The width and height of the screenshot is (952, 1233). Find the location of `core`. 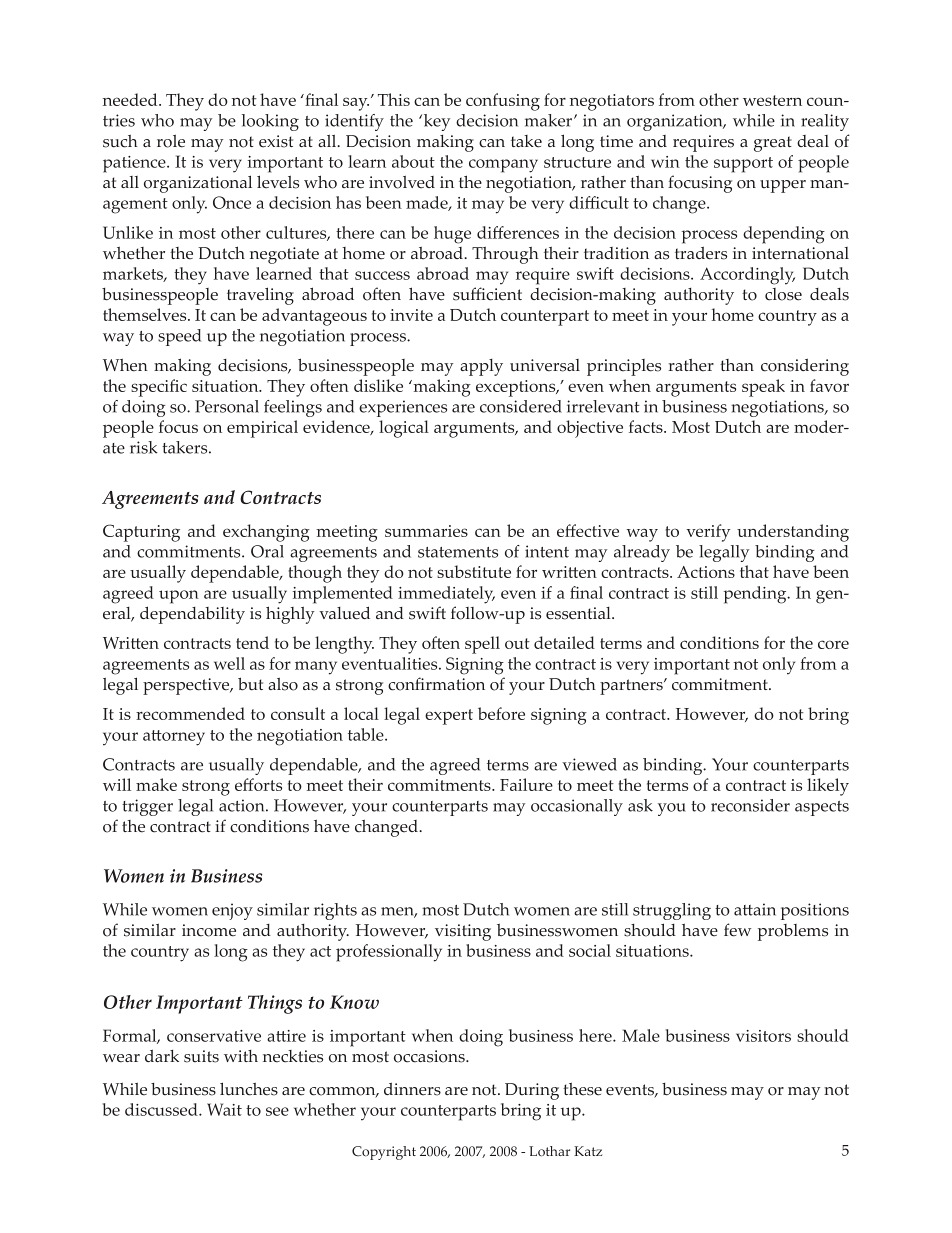

core is located at coordinates (833, 644).
